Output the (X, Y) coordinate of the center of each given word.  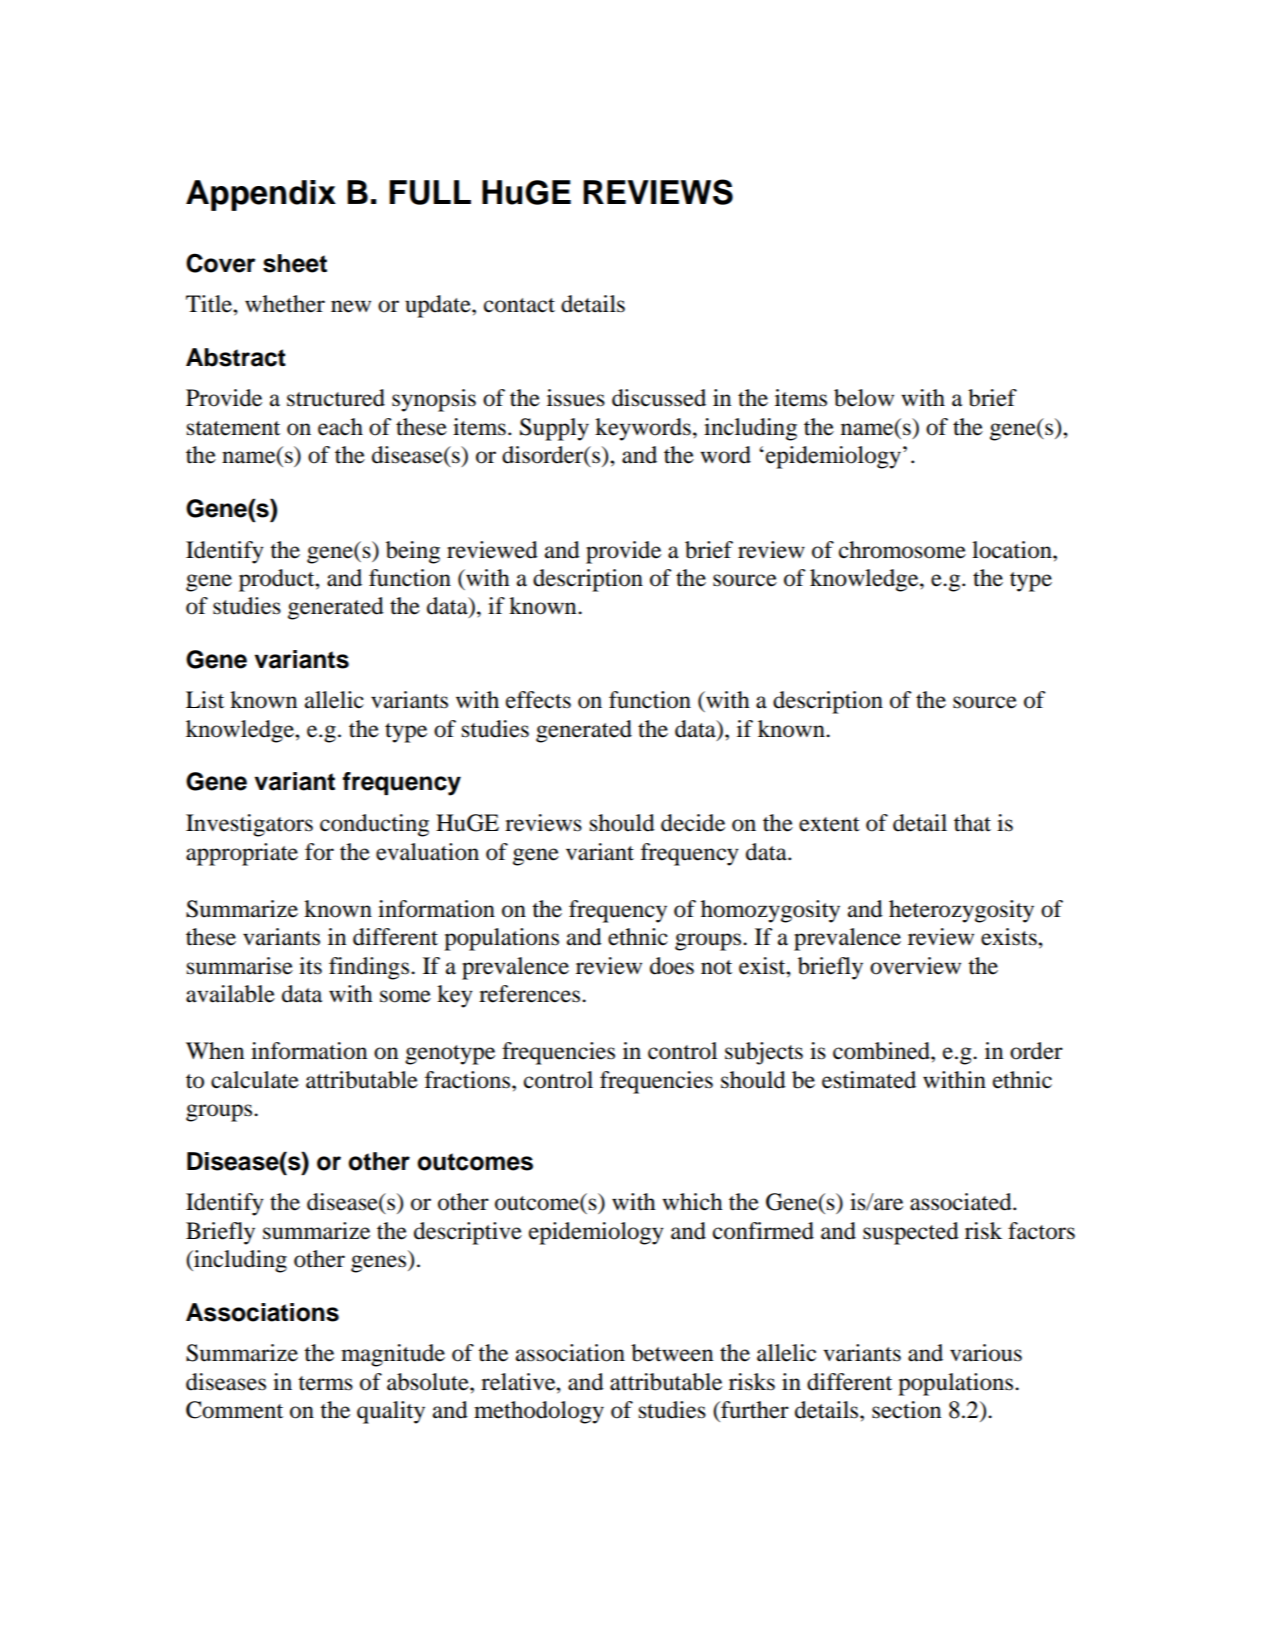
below (864, 398)
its (310, 966)
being (413, 552)
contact (519, 305)
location (1013, 550)
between (672, 1353)
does (672, 966)
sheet (295, 263)
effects (538, 700)
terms (325, 1383)
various (986, 1353)
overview (915, 966)
